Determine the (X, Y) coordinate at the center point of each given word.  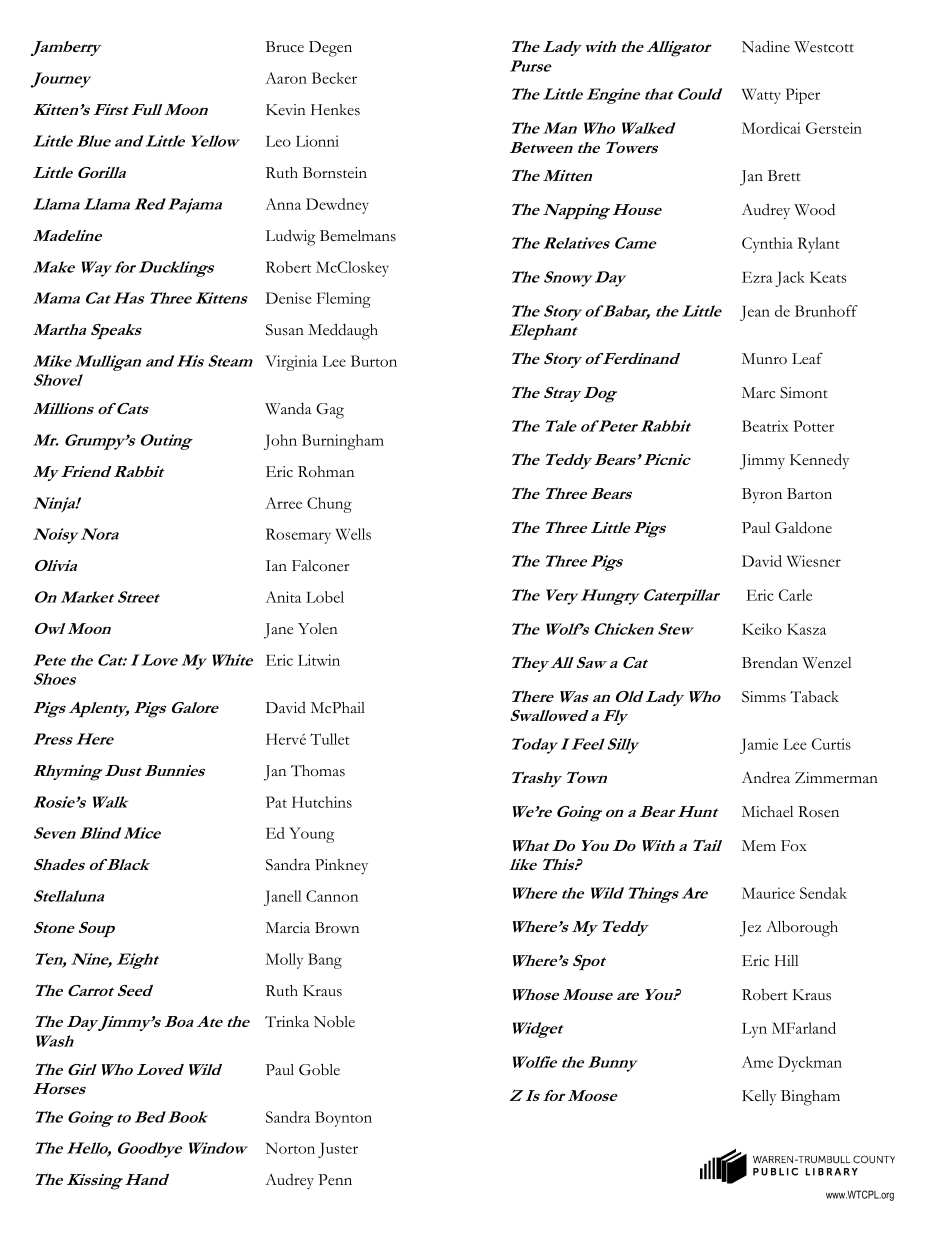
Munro (764, 359)
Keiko (762, 629)
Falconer (320, 566)
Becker (334, 78)
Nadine (766, 46)
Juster (338, 1150)
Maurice (768, 893)
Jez (750, 929)
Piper (803, 96)
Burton (374, 361)
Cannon (332, 896)
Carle (795, 595)
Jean (755, 313)
